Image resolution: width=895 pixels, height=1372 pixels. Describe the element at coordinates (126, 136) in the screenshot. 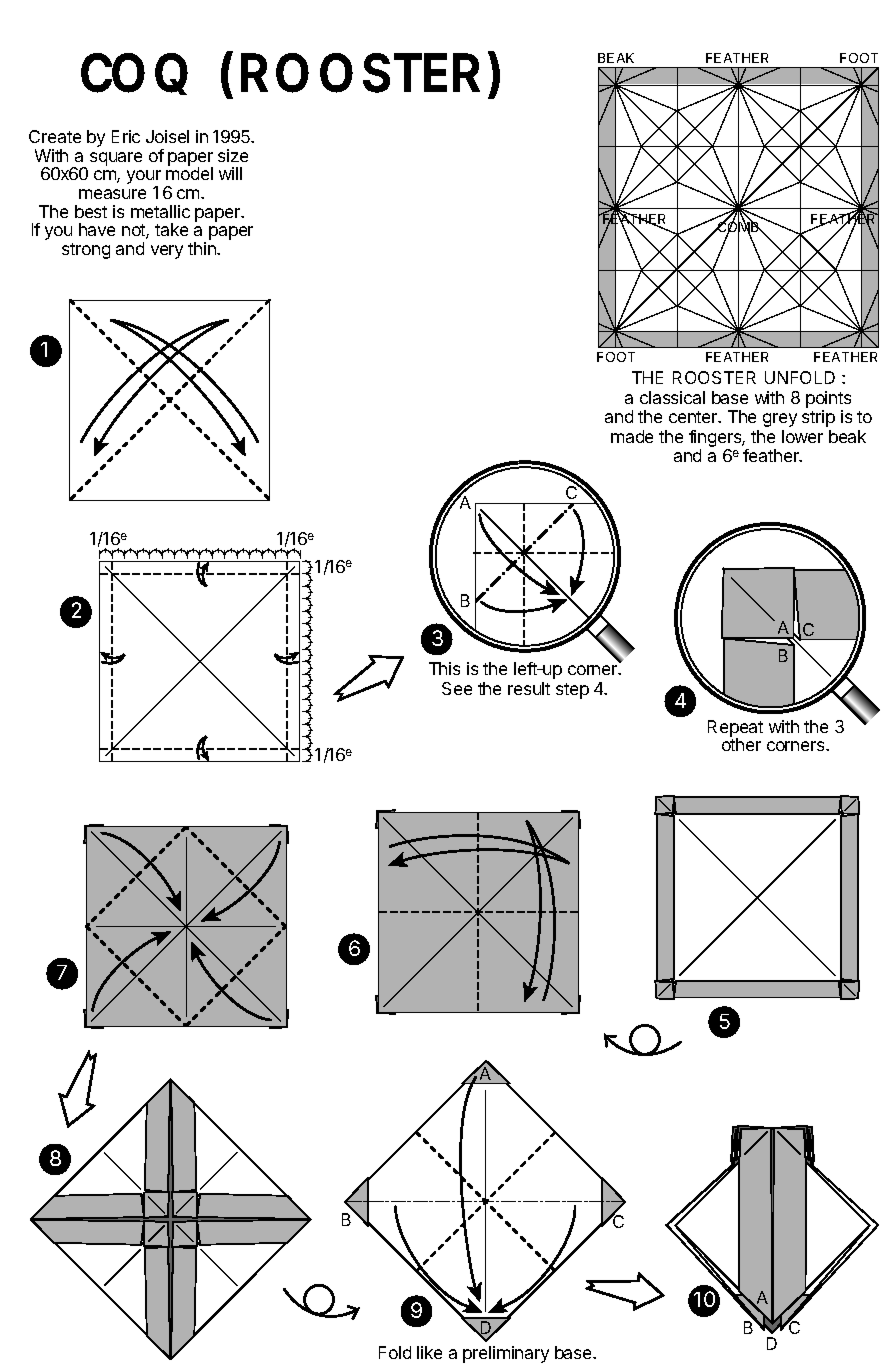

I see `Eric` at that location.
